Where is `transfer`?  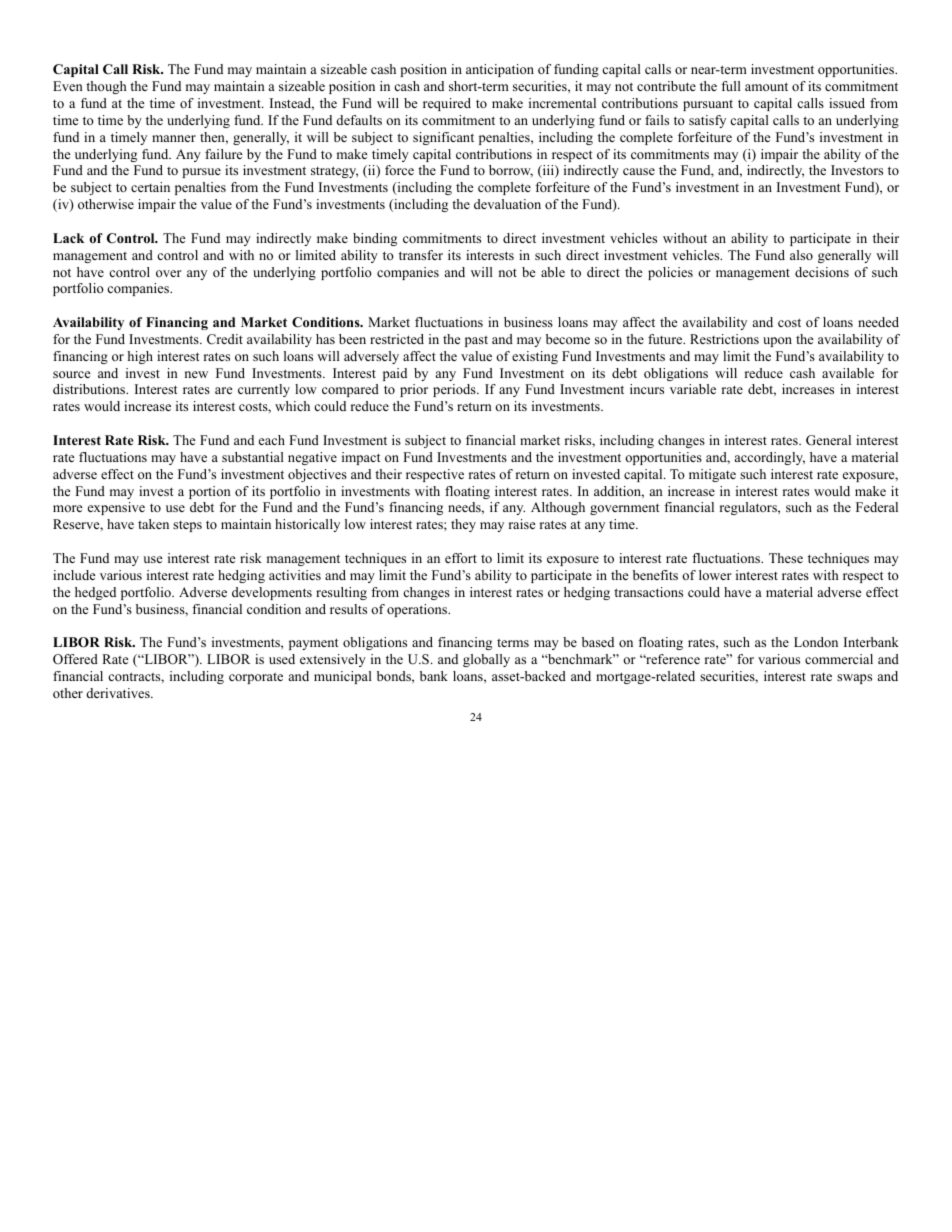 transfer is located at coordinates (421, 255).
